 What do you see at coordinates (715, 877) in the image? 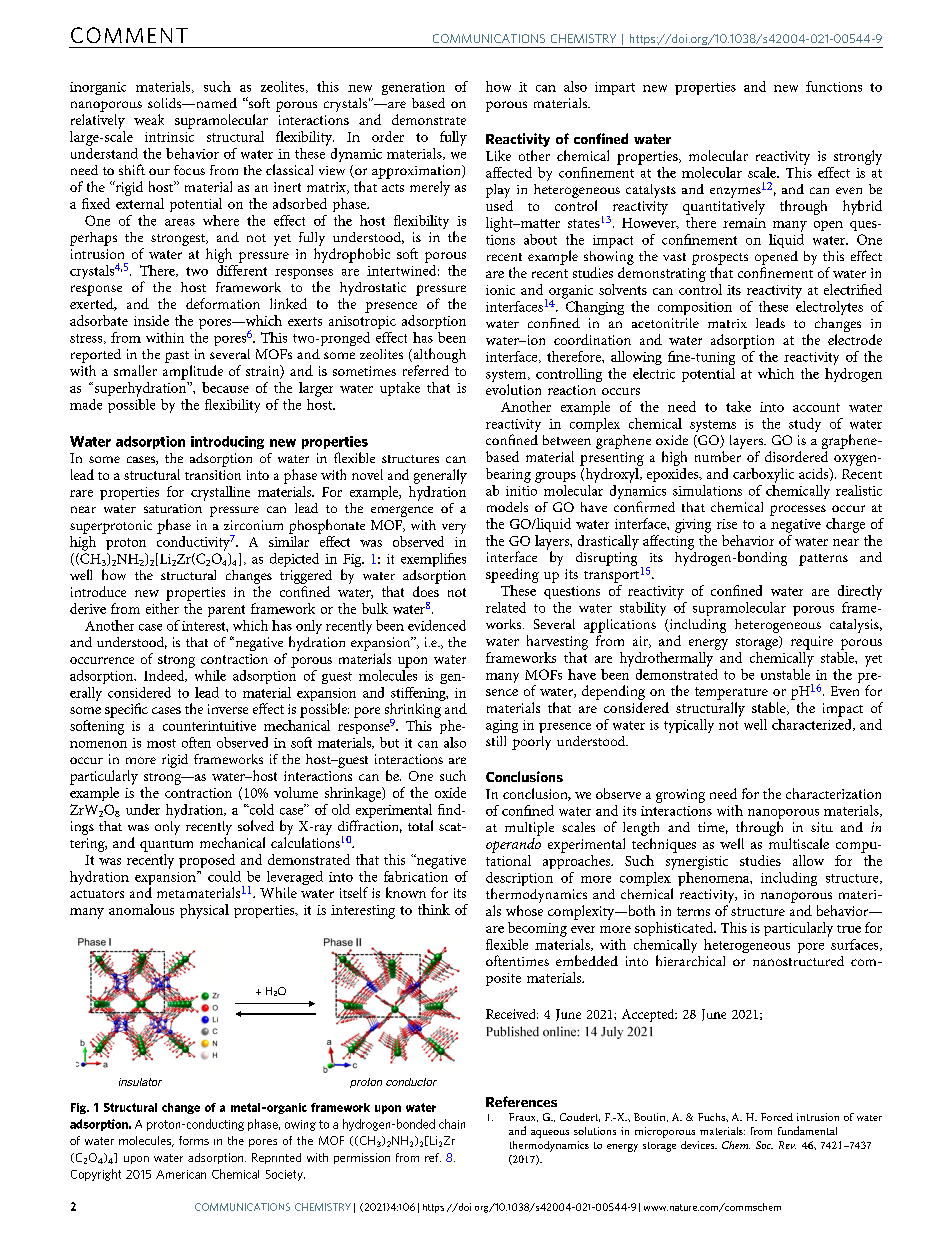
I see `phenomena` at bounding box center [715, 877].
